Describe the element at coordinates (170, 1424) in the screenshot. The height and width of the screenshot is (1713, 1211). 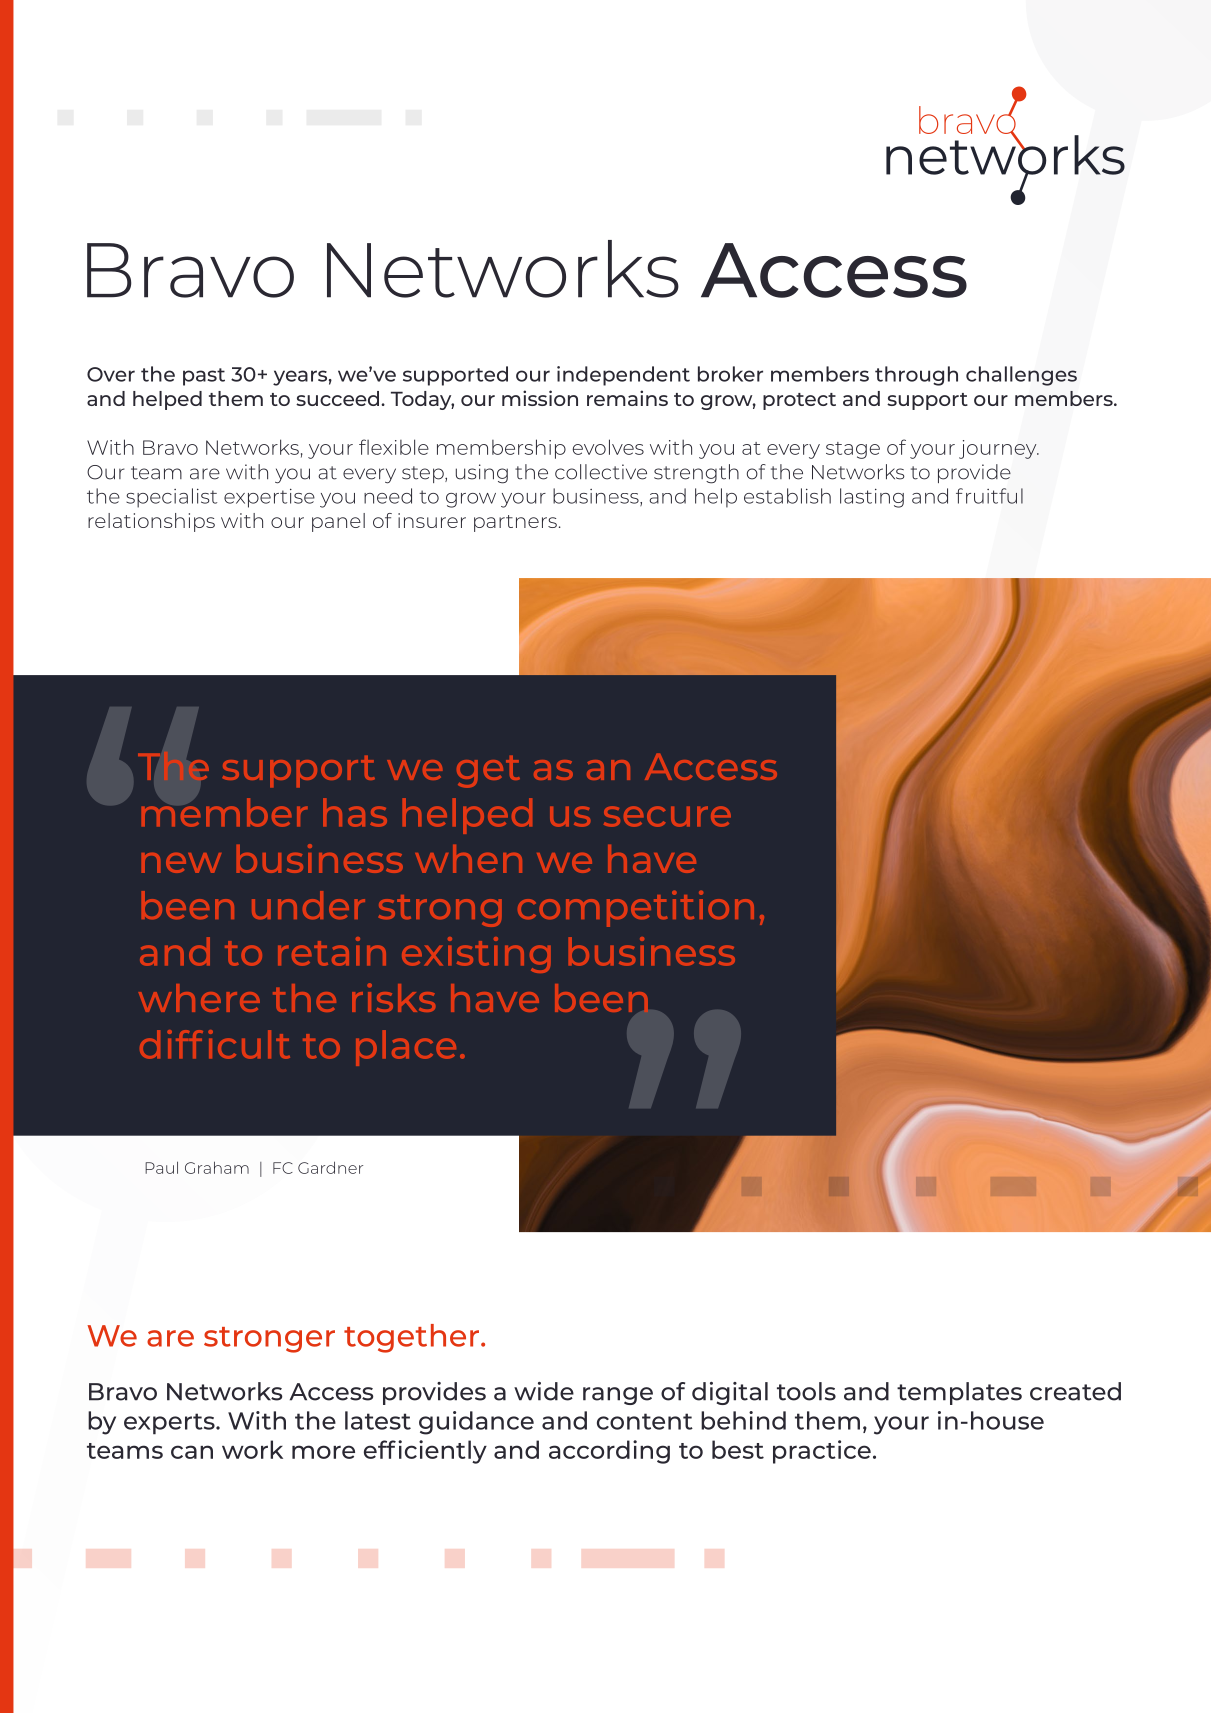
I see `experts` at that location.
